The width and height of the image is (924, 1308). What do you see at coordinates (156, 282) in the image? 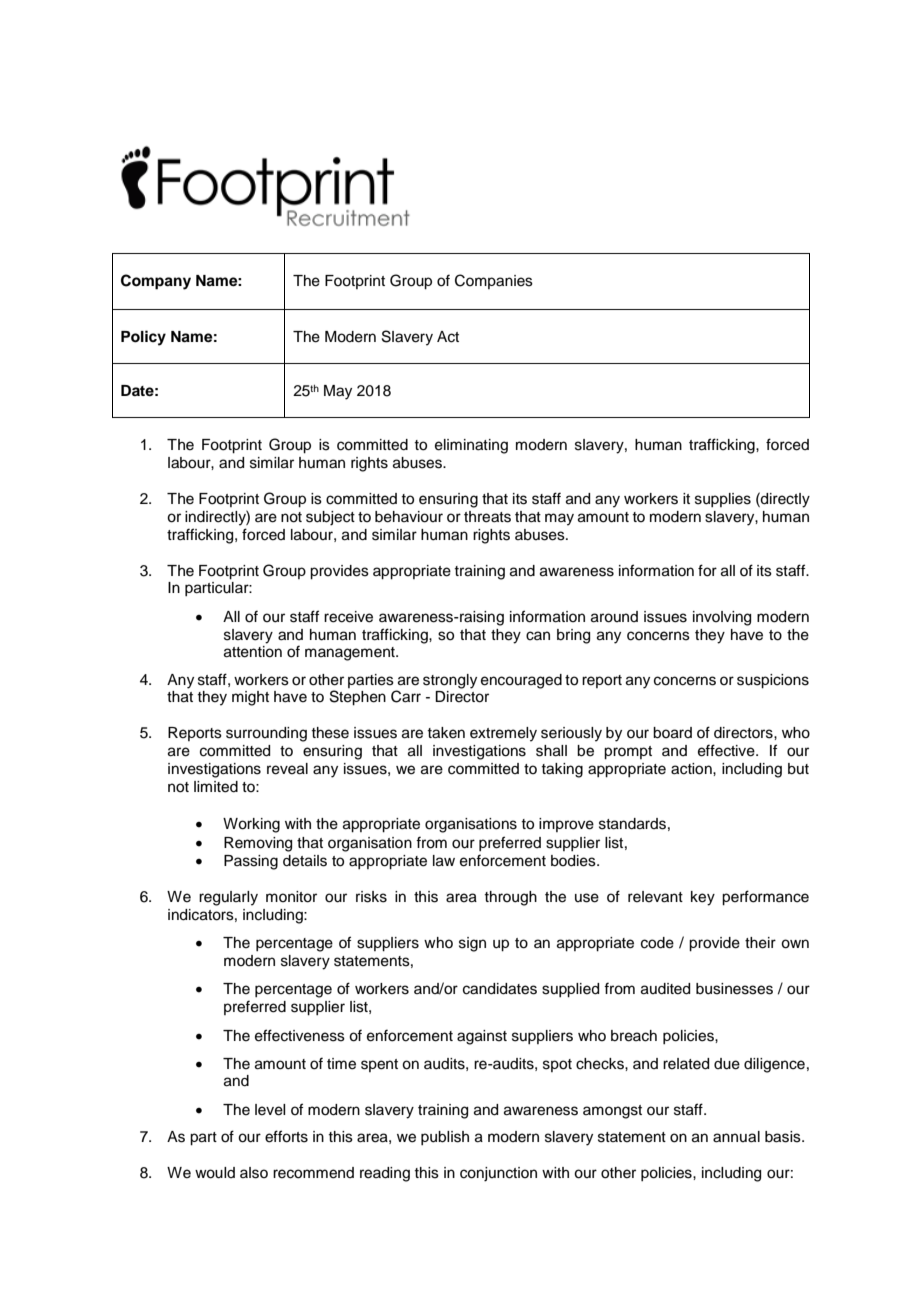
I see `Company` at bounding box center [156, 282].
